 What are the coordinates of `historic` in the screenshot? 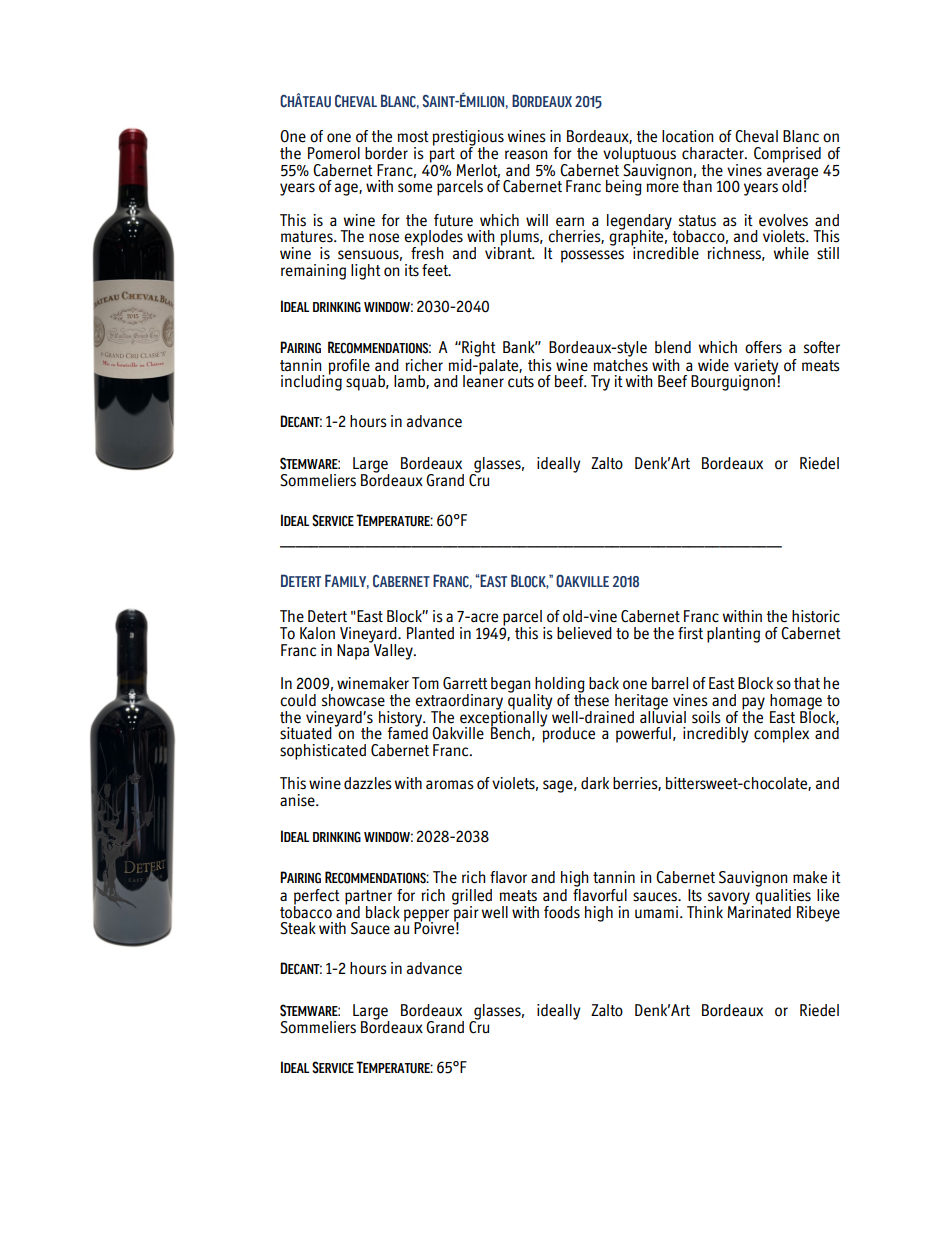 It's located at (816, 616).
